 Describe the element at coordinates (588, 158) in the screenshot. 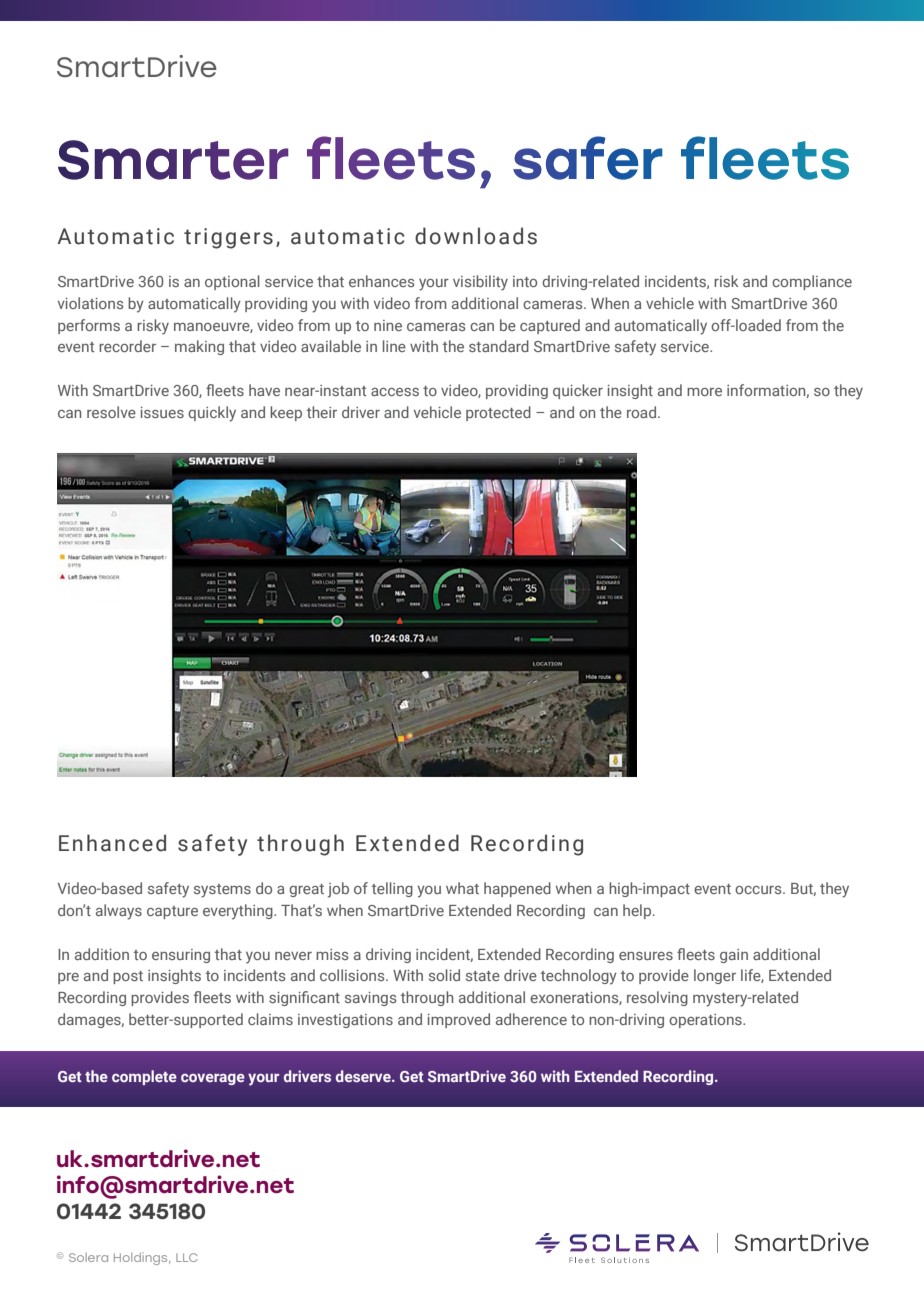

I see `safer` at that location.
